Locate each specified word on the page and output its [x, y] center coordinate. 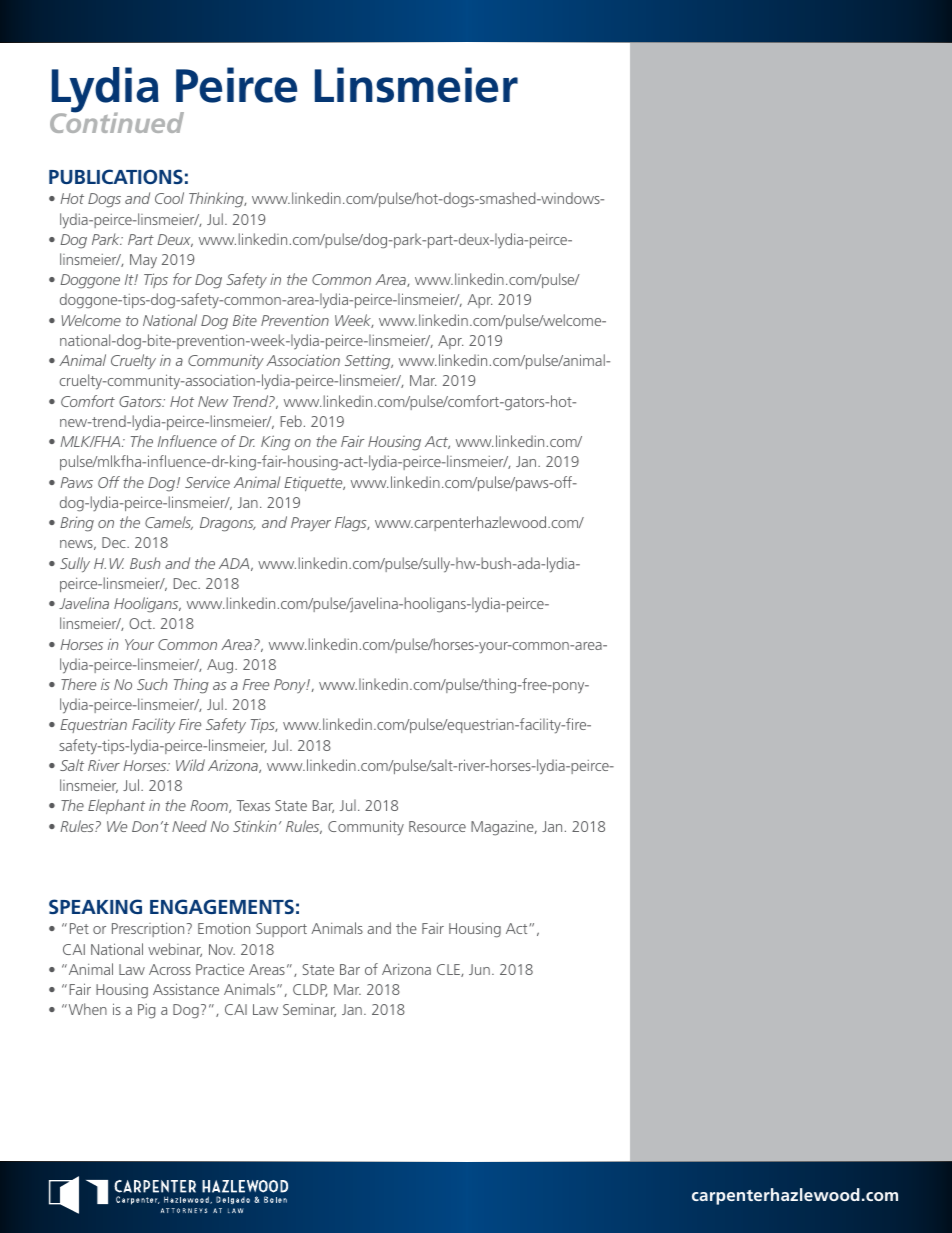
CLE [449, 970]
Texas [253, 805]
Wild [190, 765]
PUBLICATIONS [116, 176]
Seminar [309, 1010]
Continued [117, 121]
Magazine [503, 828]
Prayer [311, 524]
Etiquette [314, 484]
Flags [352, 524]
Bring [77, 524]
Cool [169, 198]
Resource [437, 826]
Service [207, 482]
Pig [146, 1011]
